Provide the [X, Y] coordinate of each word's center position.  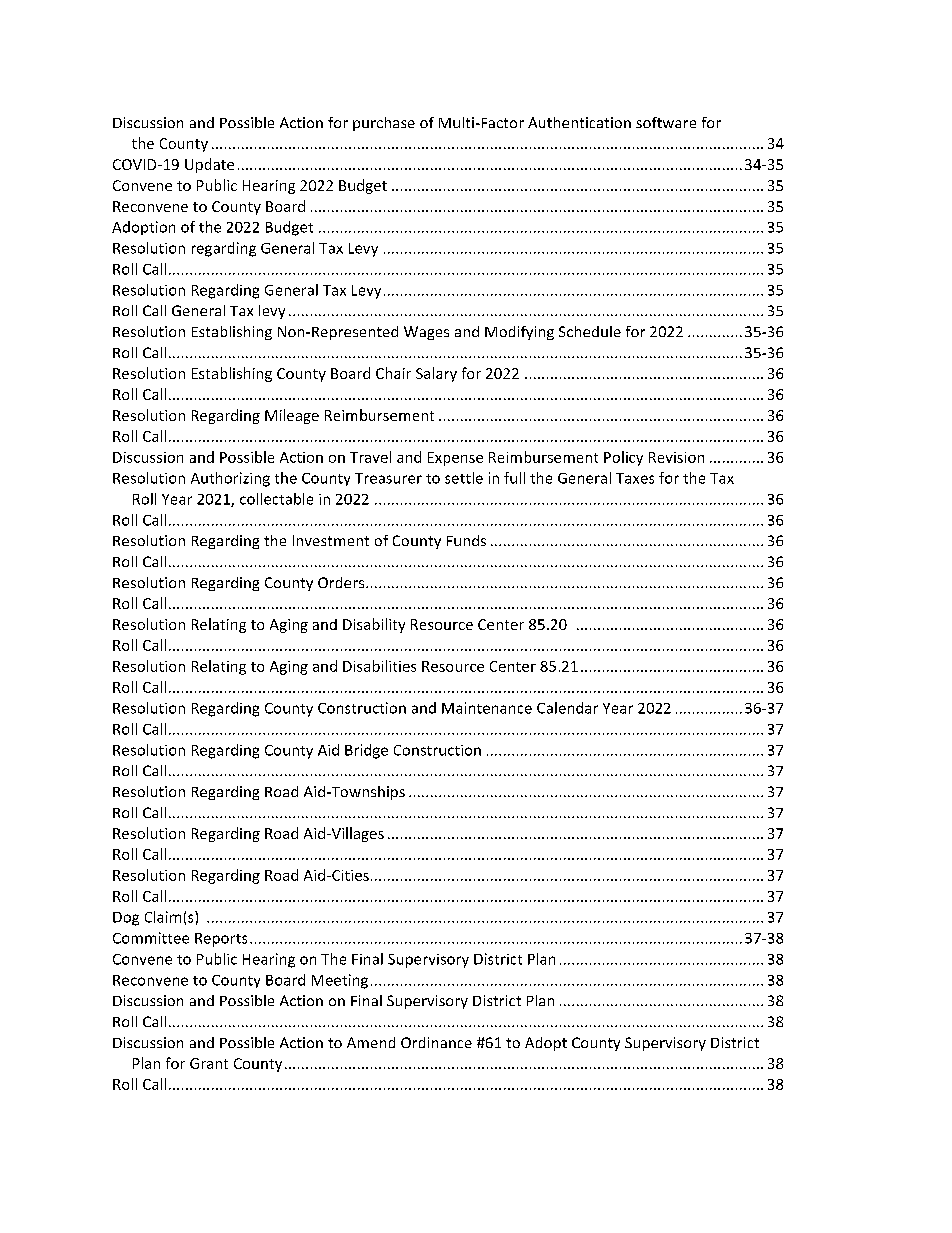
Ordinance [436, 1042]
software [666, 122]
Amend [371, 1042]
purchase [384, 124]
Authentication [579, 122]
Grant [209, 1063]
